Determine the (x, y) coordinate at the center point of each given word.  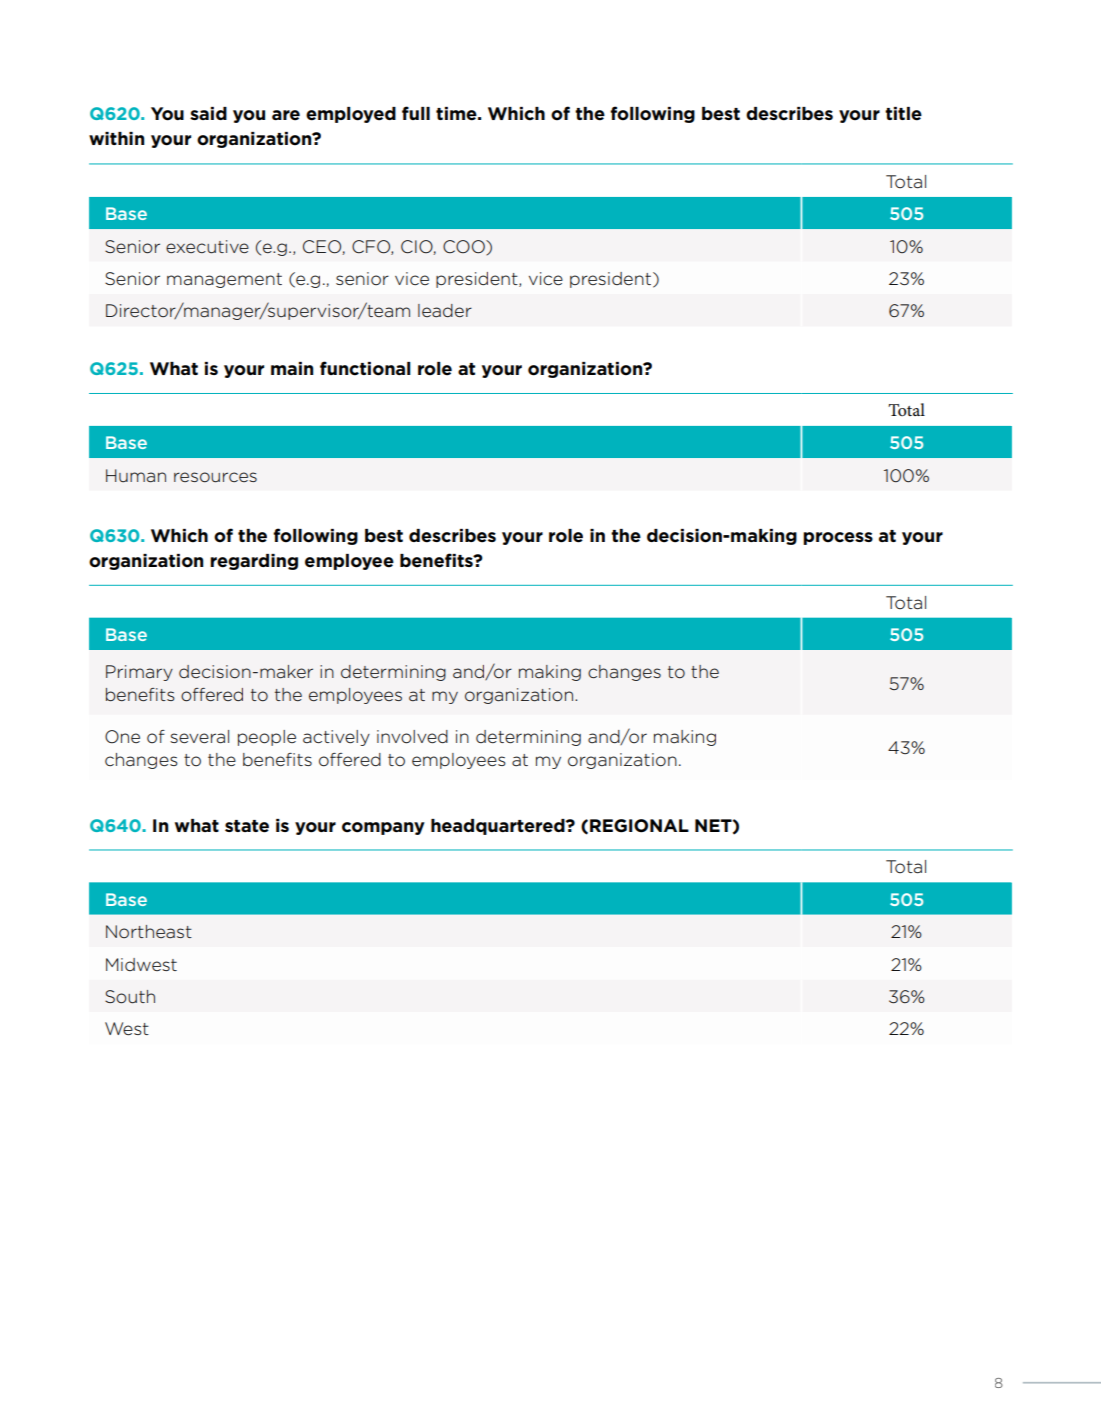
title (903, 114)
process (838, 538)
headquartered (499, 827)
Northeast (149, 931)
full (416, 113)
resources (215, 477)
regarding (254, 562)
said (208, 113)
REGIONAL (639, 826)
